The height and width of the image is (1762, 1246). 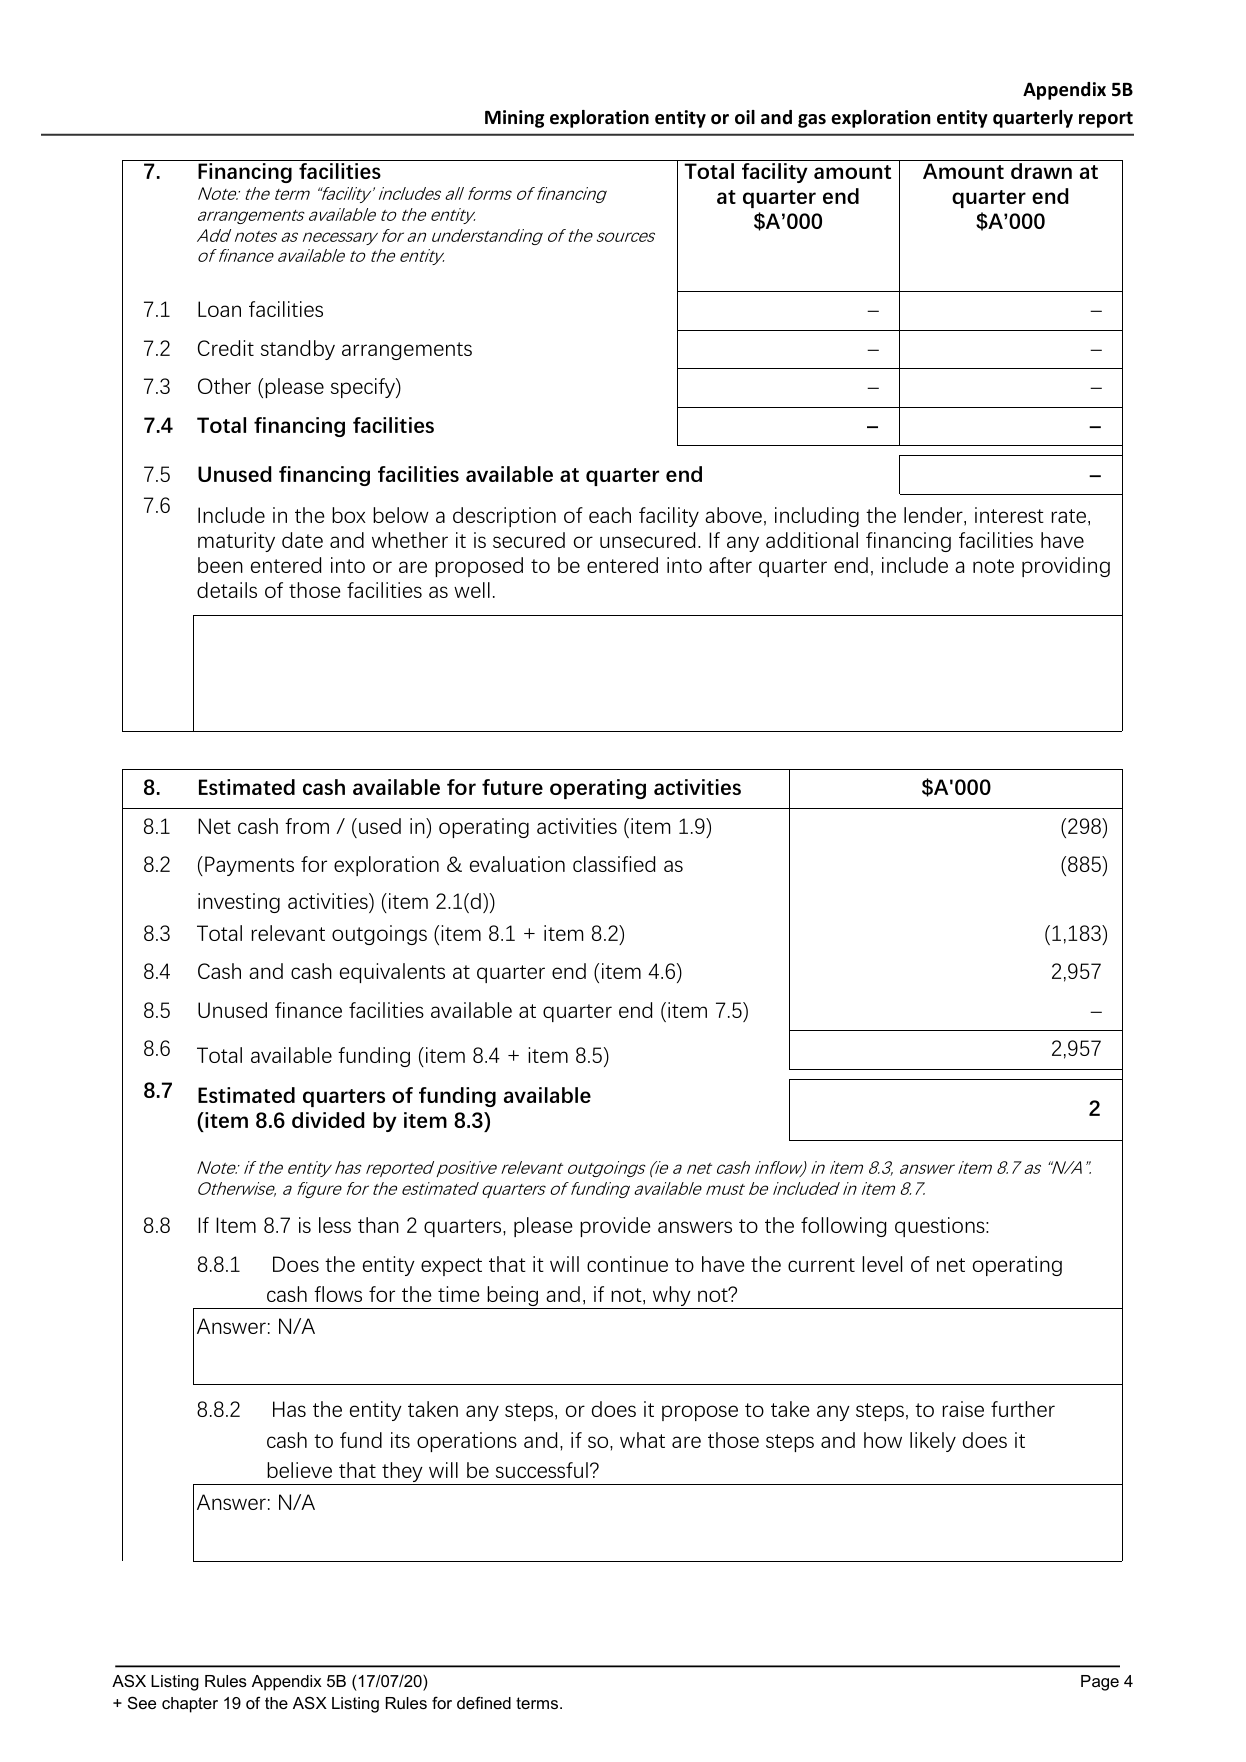 What do you see at coordinates (1009, 515) in the image?
I see `interest` at bounding box center [1009, 515].
